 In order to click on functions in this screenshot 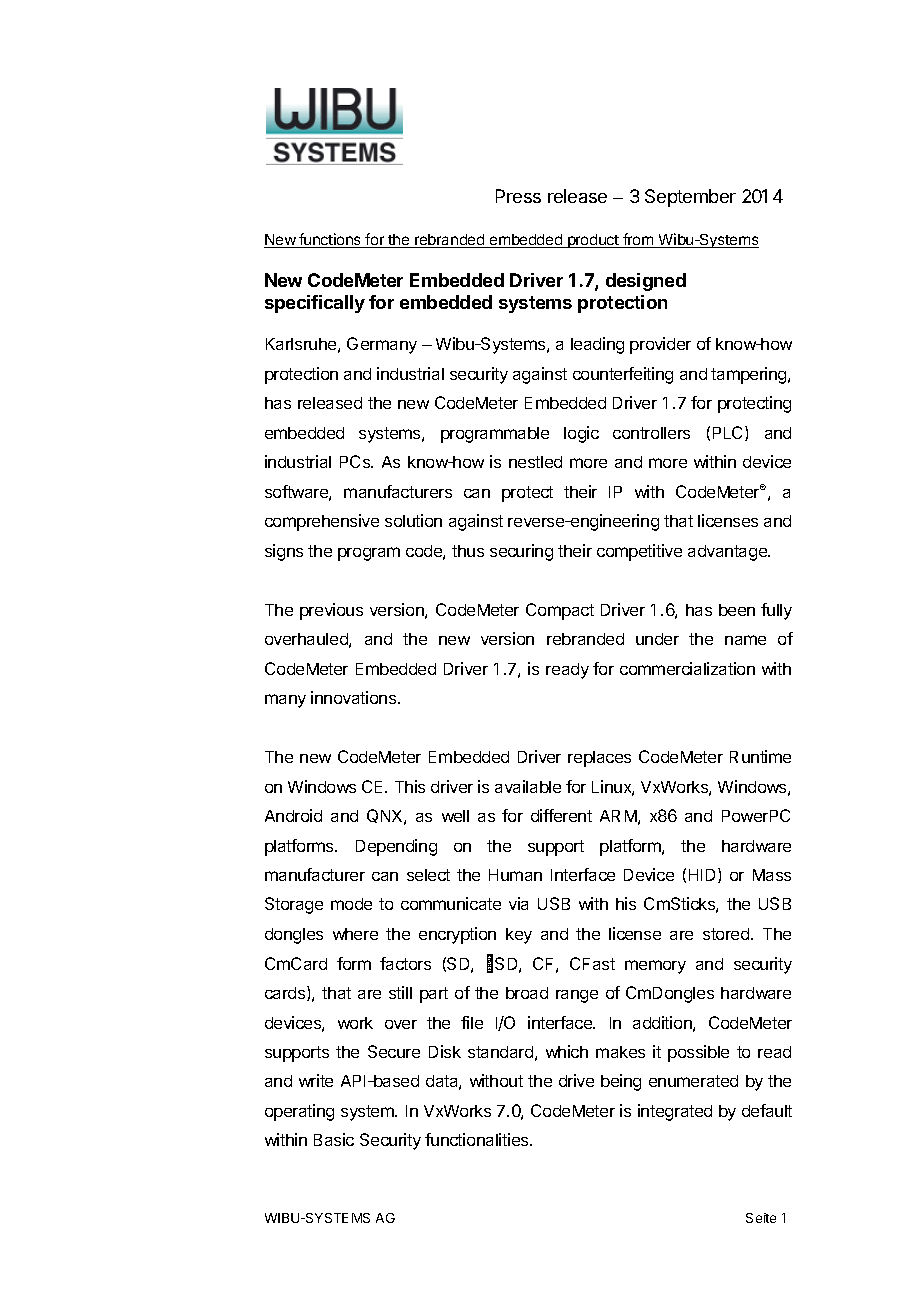, I will do `click(330, 240)`.
